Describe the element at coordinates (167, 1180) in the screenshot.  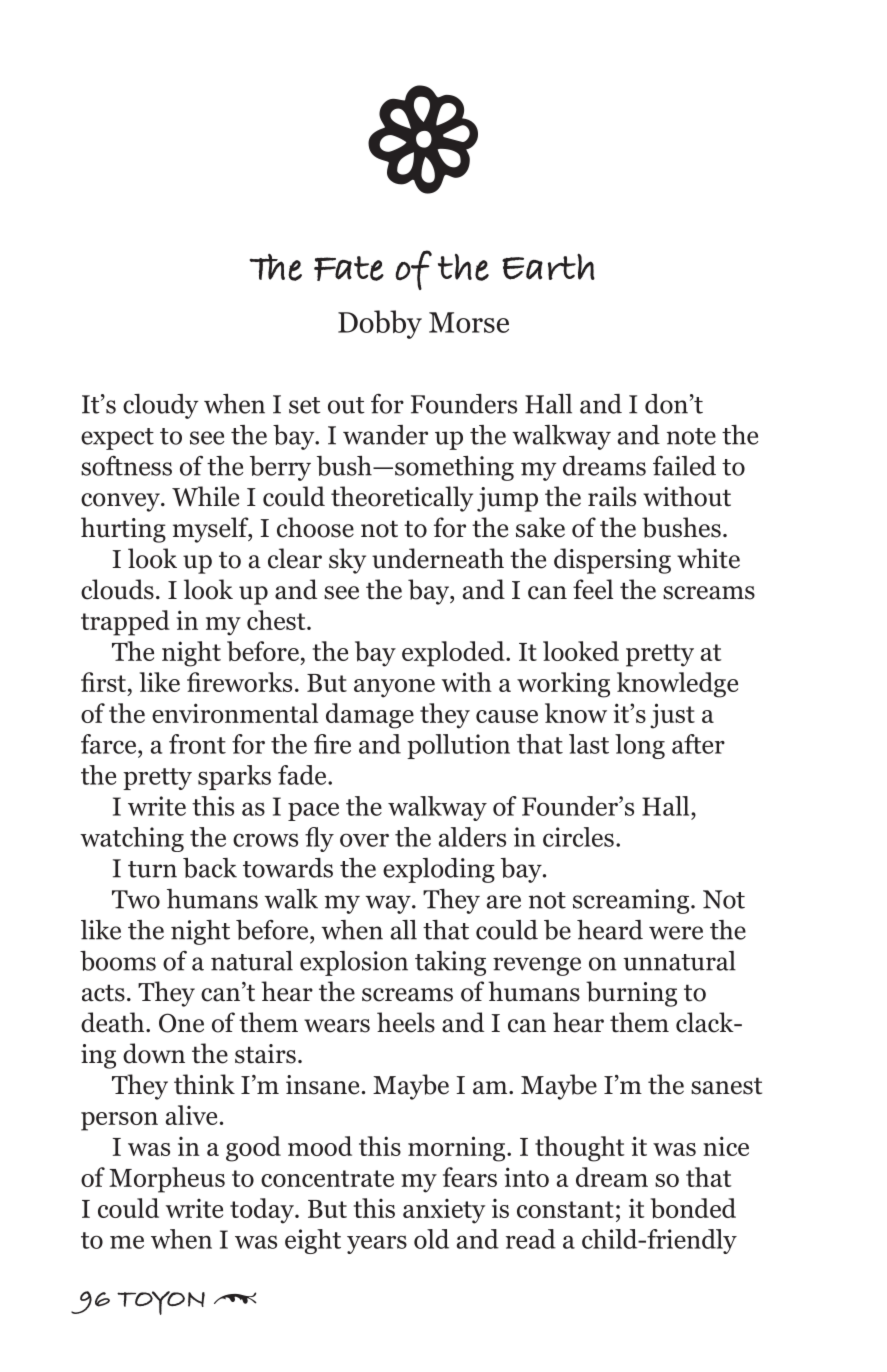
I see `Morpheus` at that location.
